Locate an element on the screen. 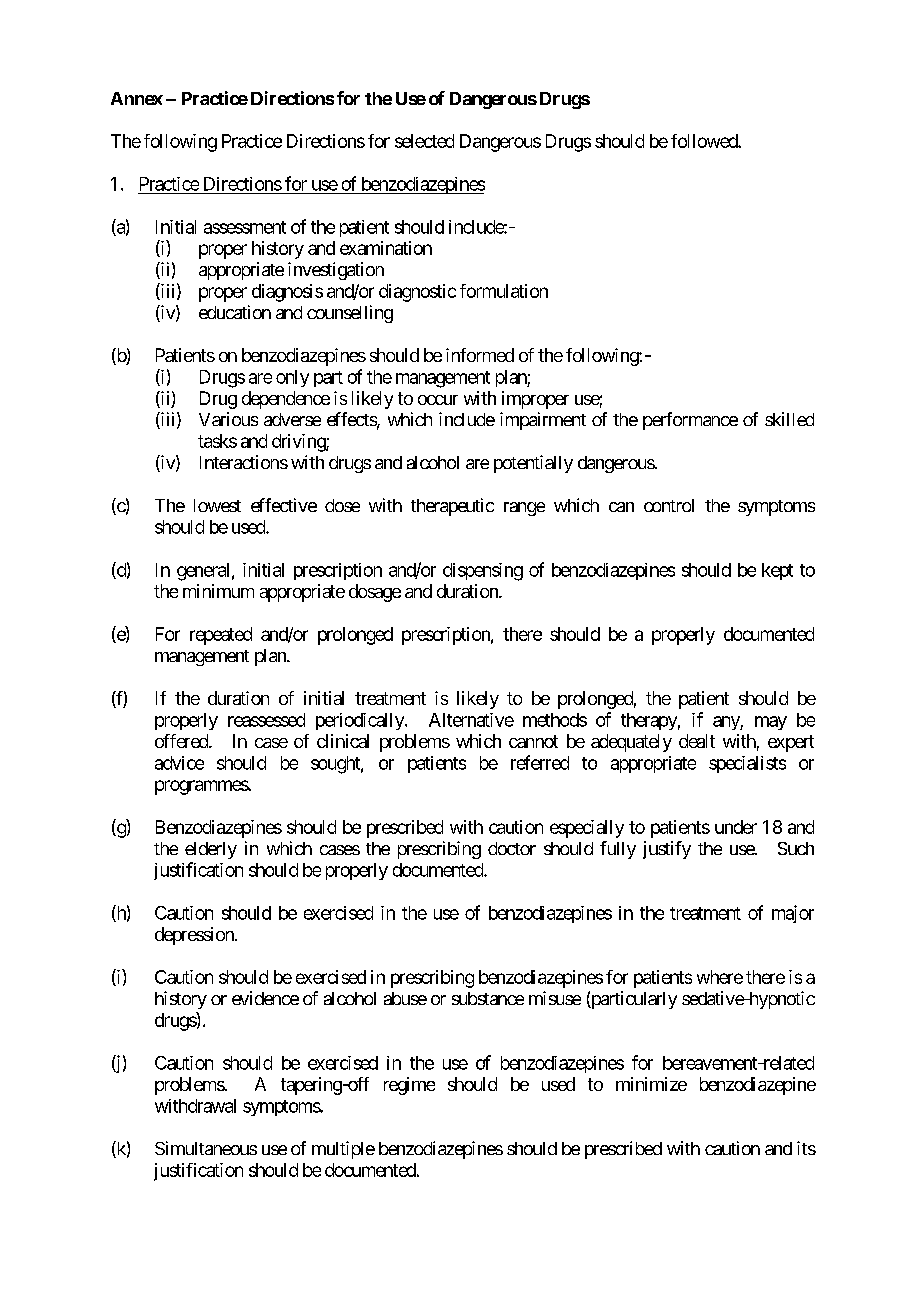 The height and width of the screenshot is (1308, 924). kept is located at coordinates (777, 571).
